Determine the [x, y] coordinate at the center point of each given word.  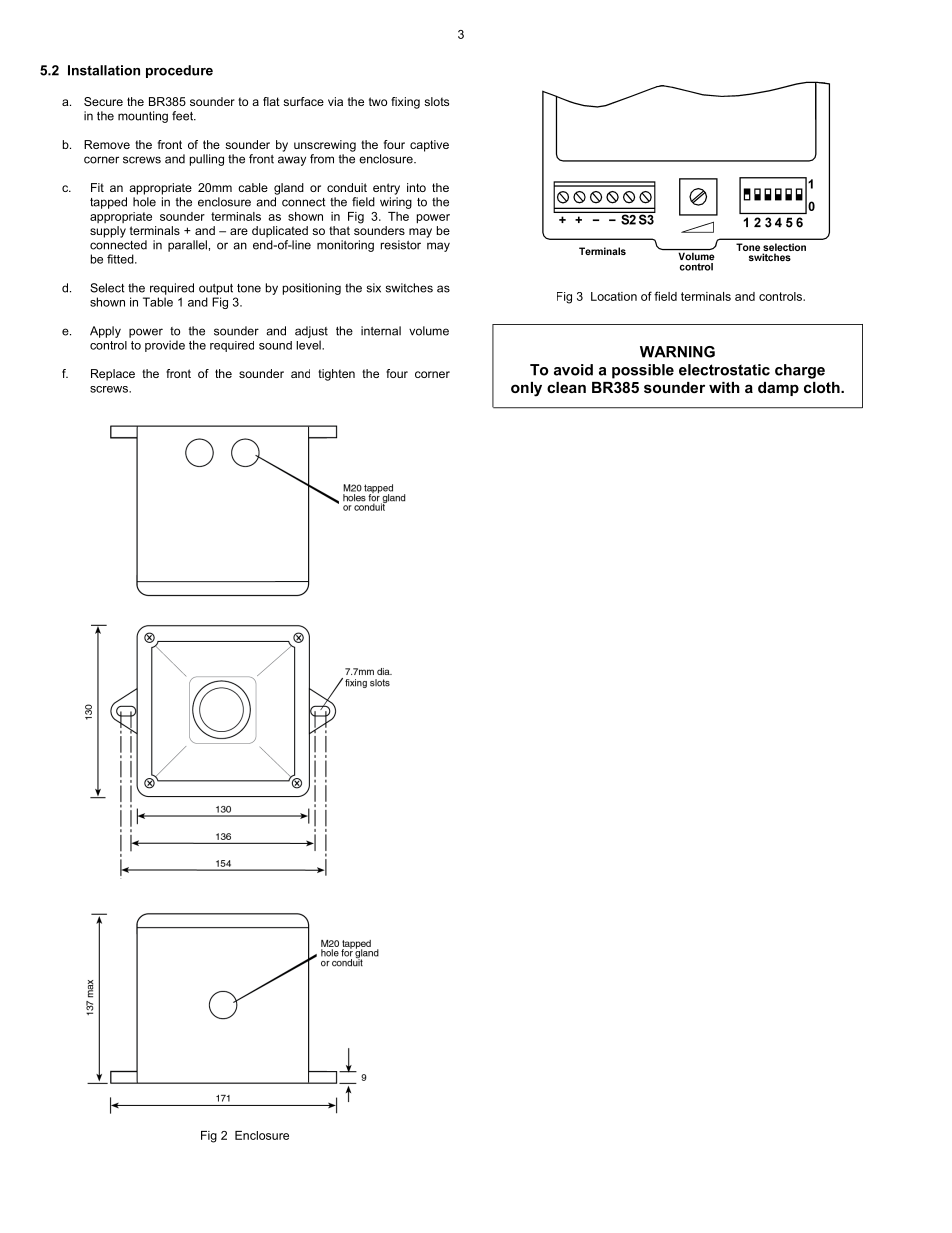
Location [614, 296]
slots [436, 101]
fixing [405, 103]
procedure [179, 71]
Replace [113, 375]
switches [409, 288]
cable [253, 187]
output [216, 289]
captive [429, 146]
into [416, 187]
